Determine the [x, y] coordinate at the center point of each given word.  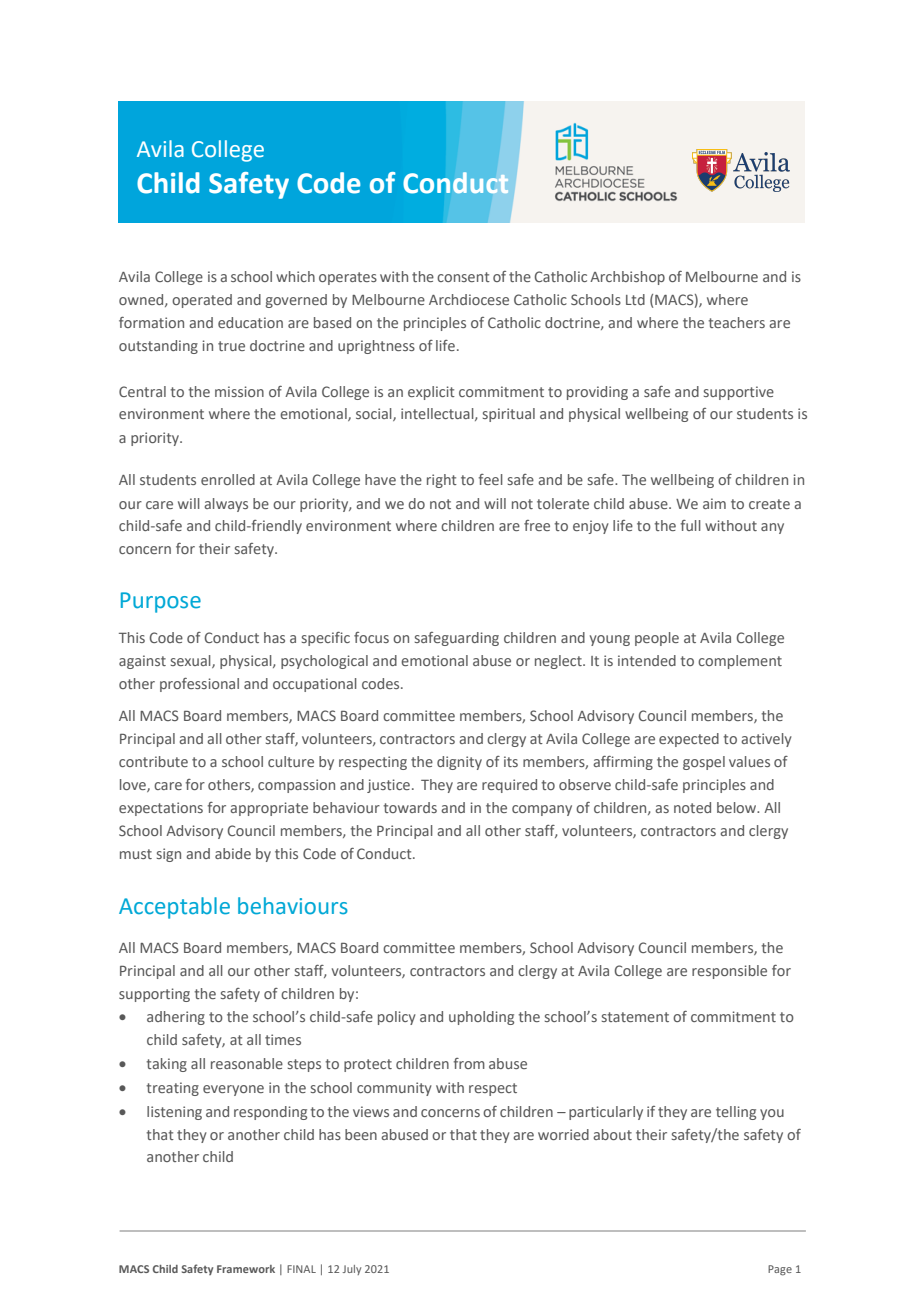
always [226, 505]
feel [491, 479]
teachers [736, 322]
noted [692, 807]
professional [199, 685]
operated [202, 301]
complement [740, 662]
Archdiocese [469, 299]
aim [714, 503]
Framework [246, 1269]
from [469, 1063]
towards [410, 807]
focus [371, 637]
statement [635, 1017]
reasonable [247, 1063]
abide [233, 853]
